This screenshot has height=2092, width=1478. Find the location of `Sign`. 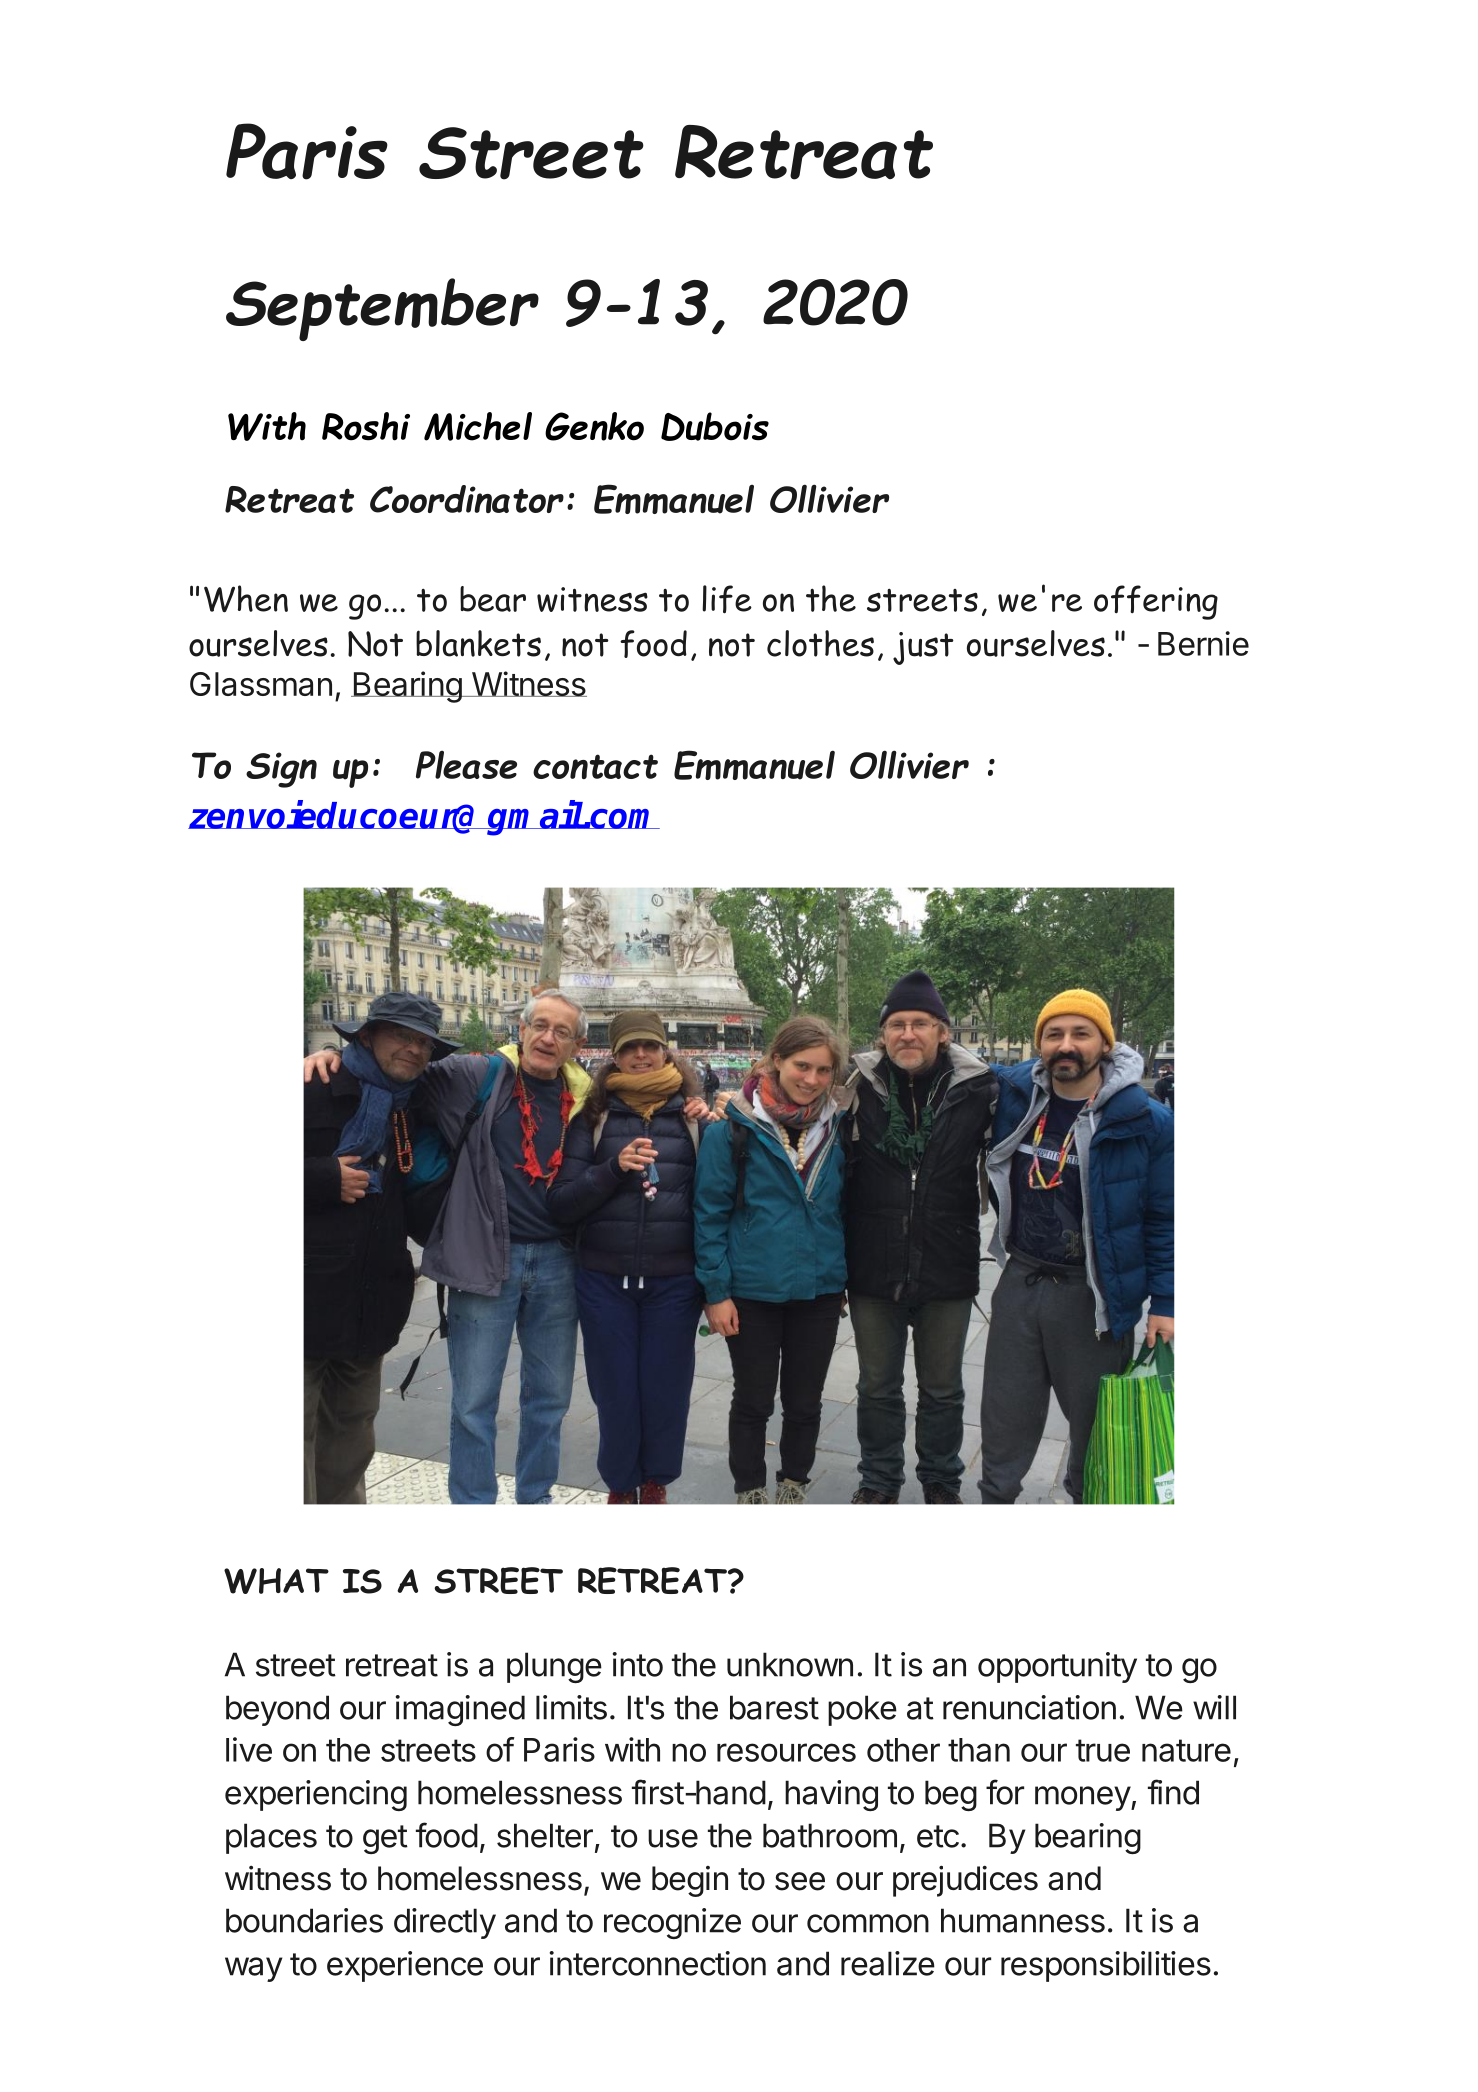

Sign is located at coordinates (281, 770).
